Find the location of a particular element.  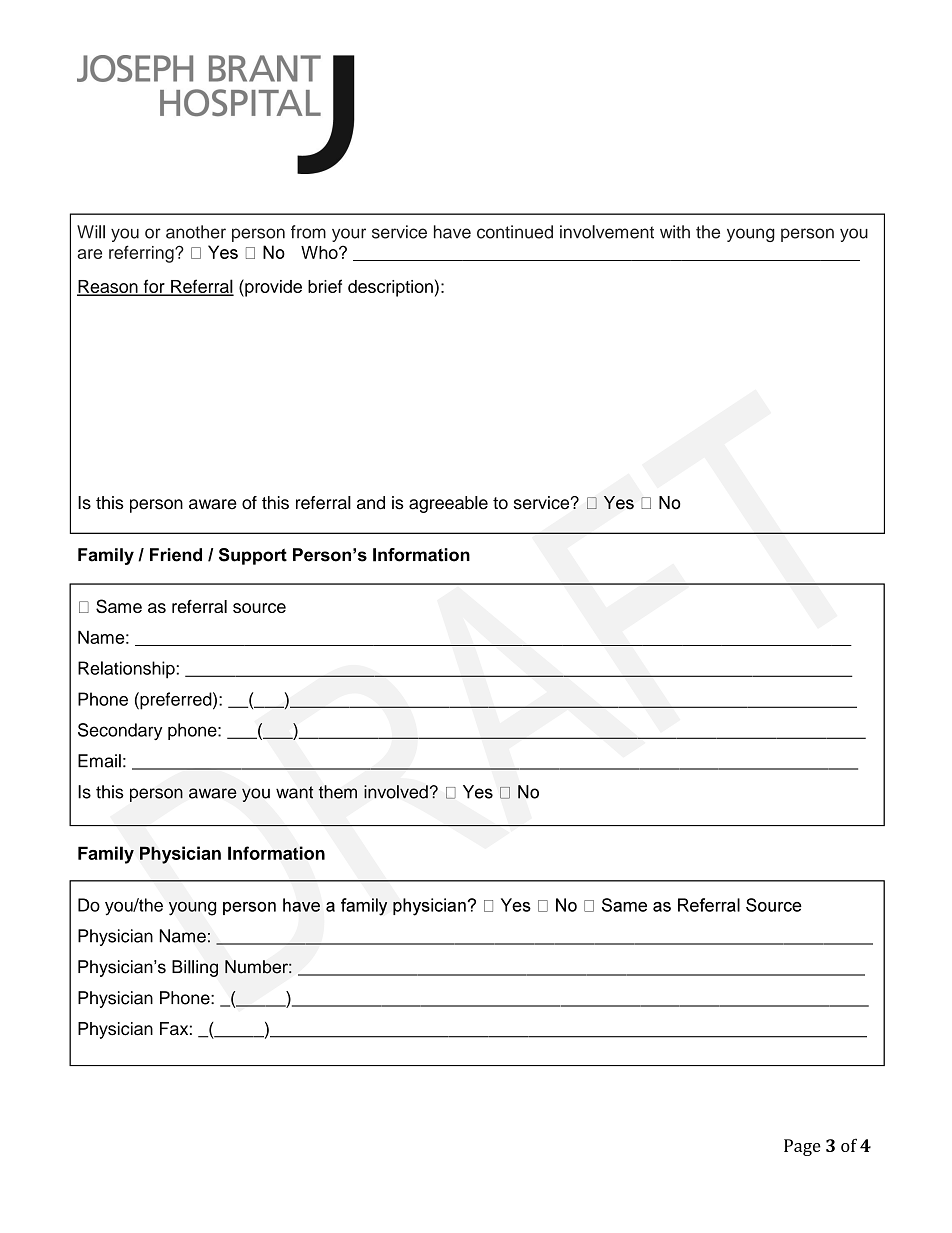

want is located at coordinates (294, 792).
